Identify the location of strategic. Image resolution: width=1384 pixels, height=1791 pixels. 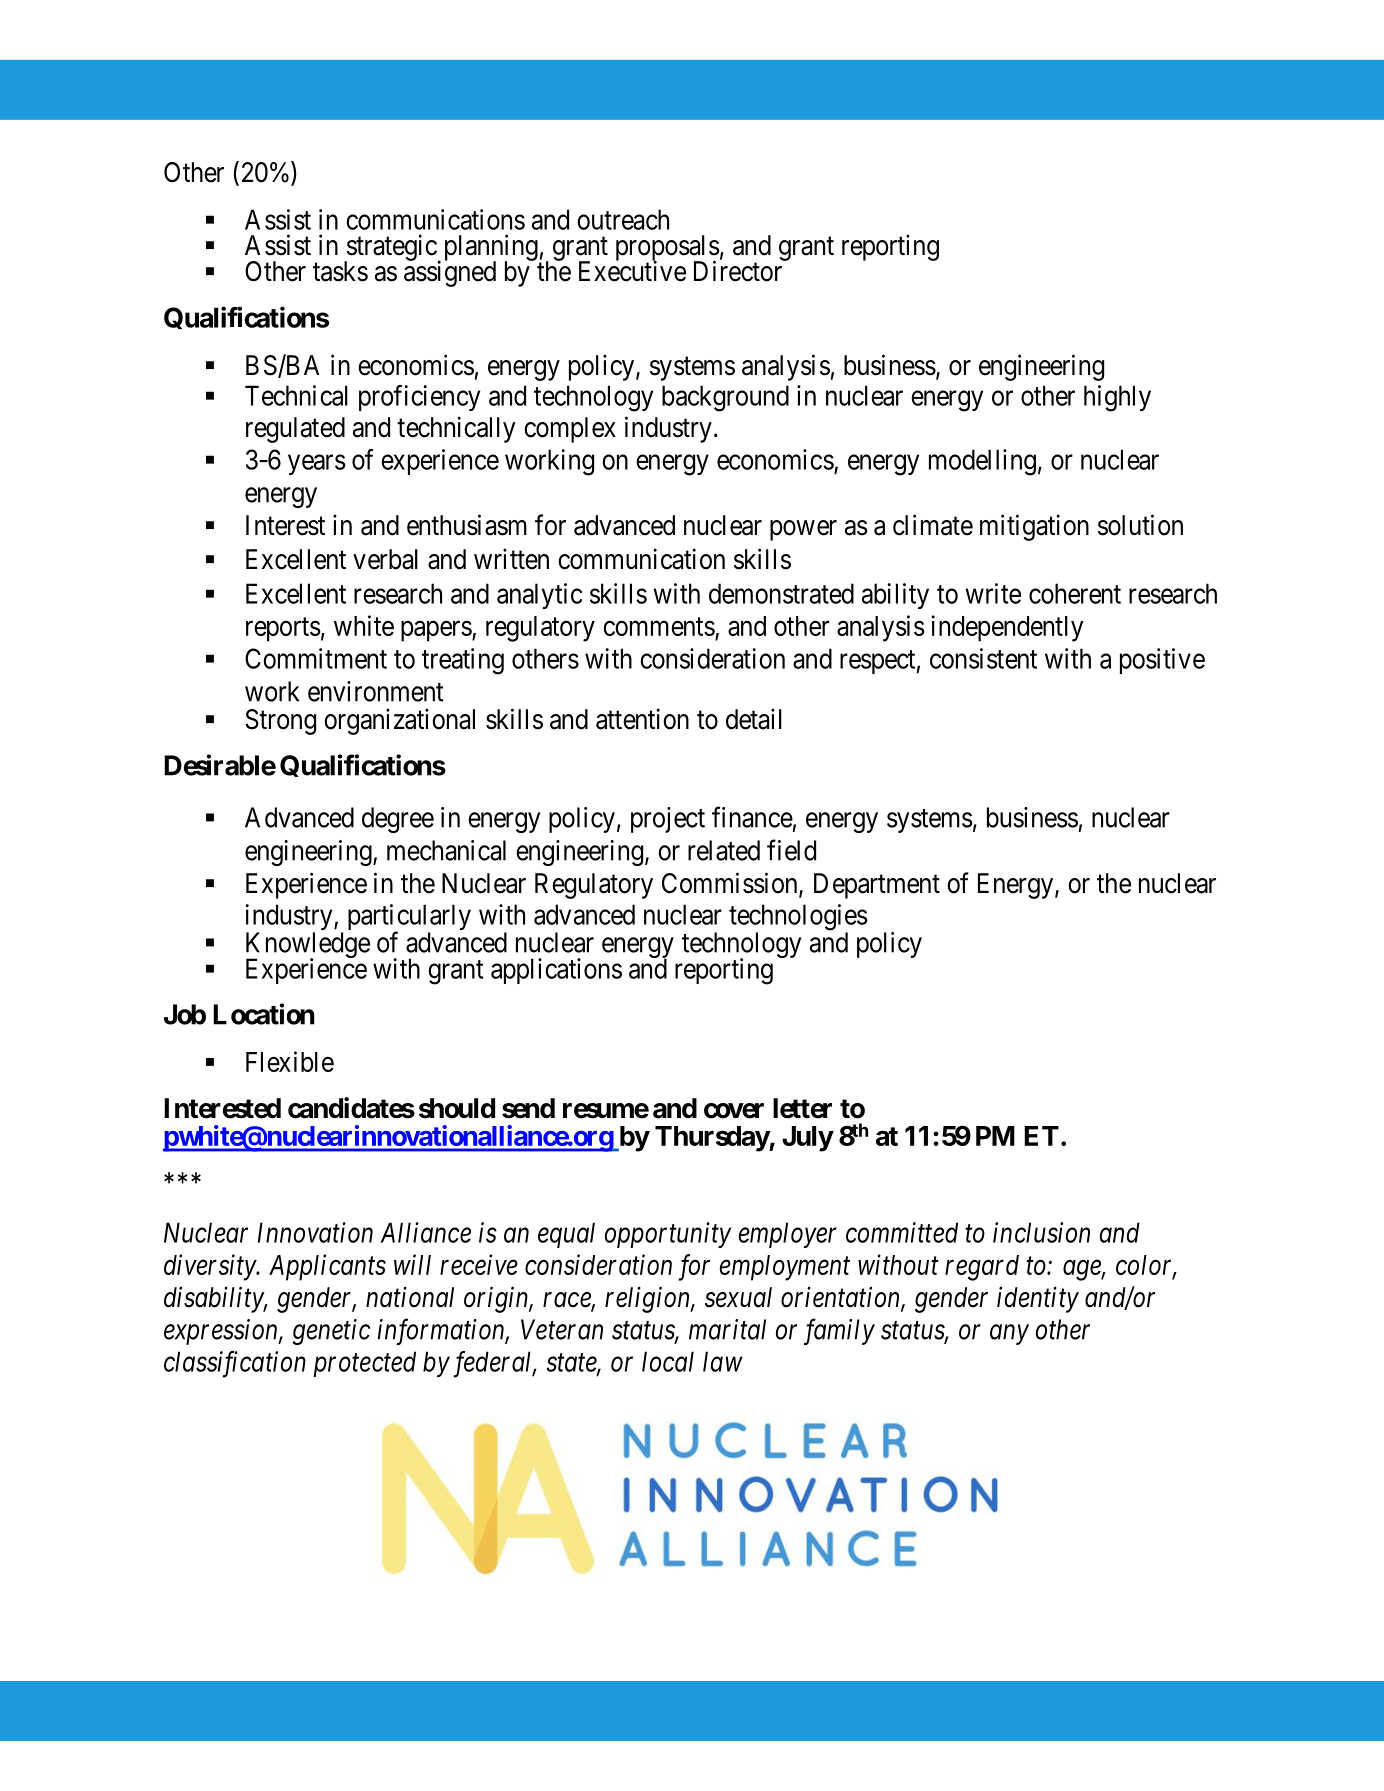
(390, 248).
